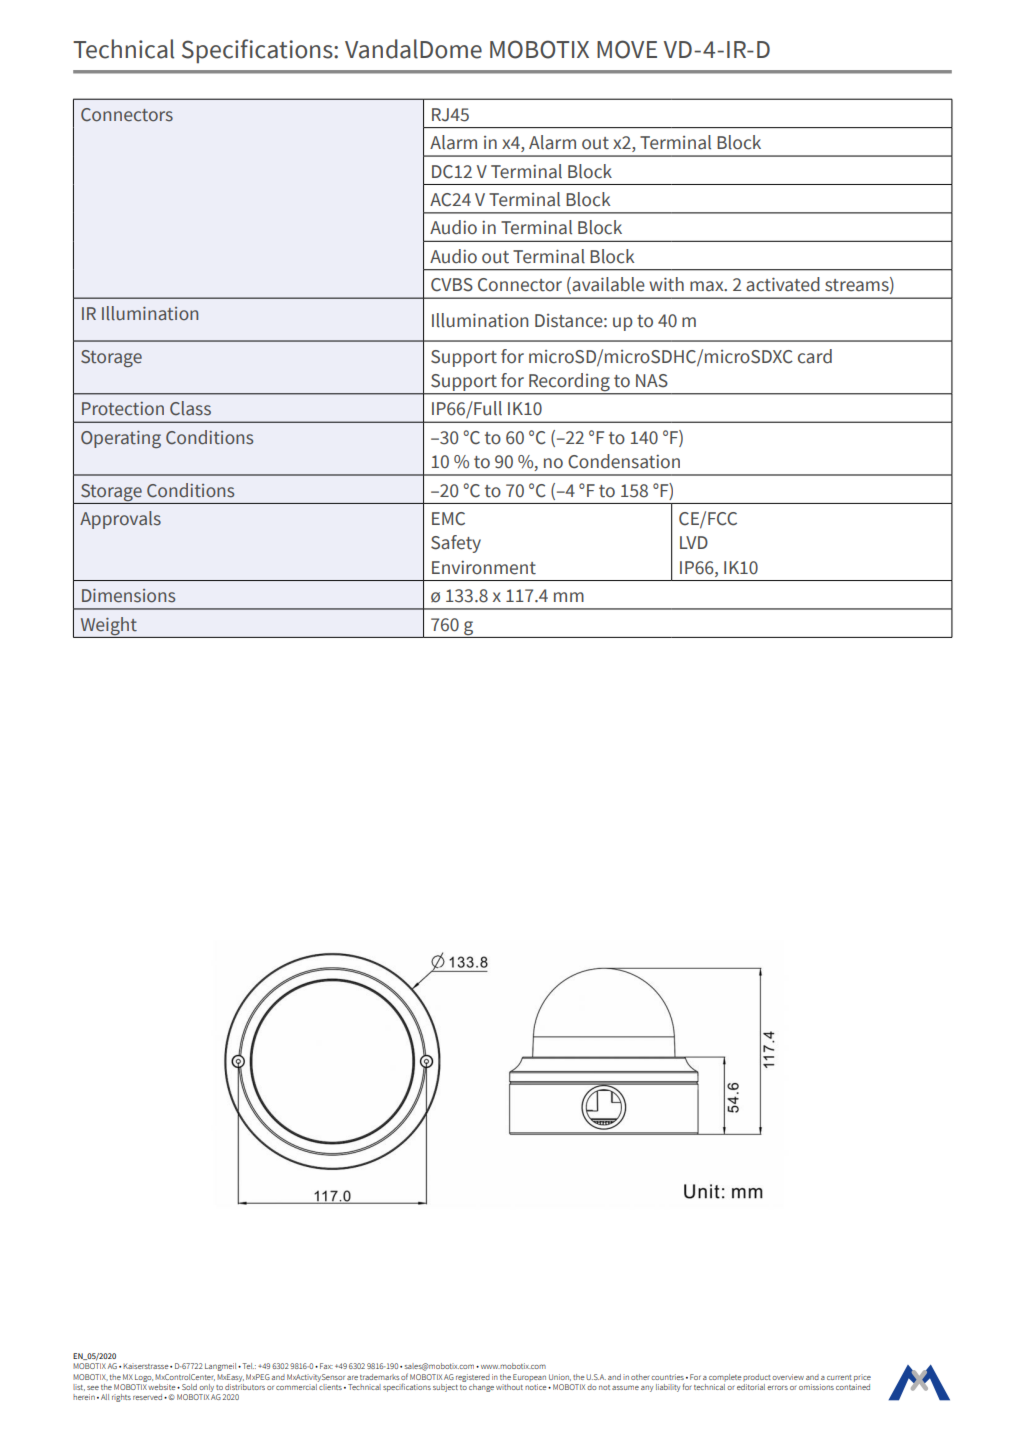 Image resolution: width=1025 pixels, height=1449 pixels. Describe the element at coordinates (247, 1366) in the document. I see `Tel` at that location.
